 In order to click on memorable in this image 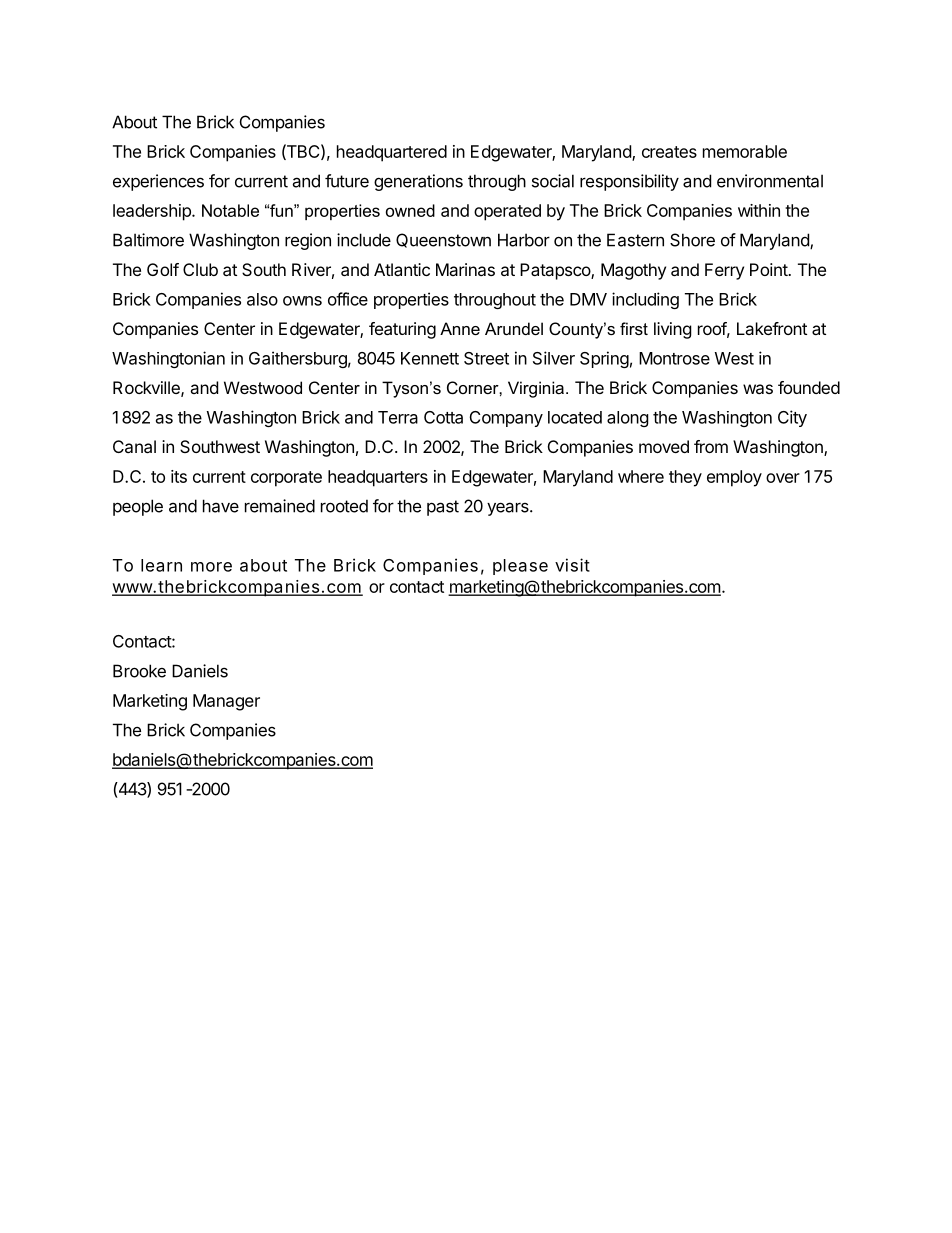, I will do `click(745, 151)`.
